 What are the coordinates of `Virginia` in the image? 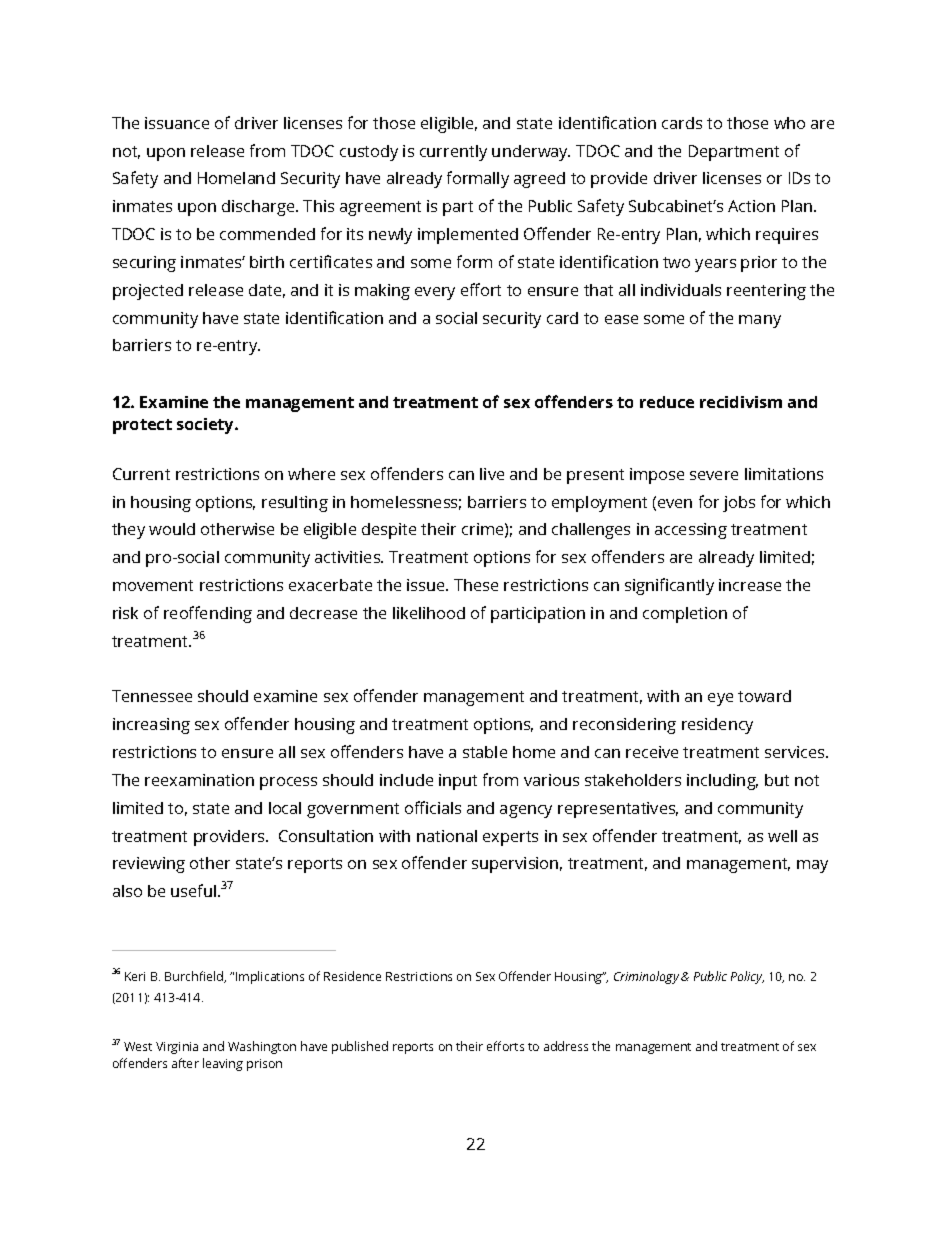 It's located at (177, 1048).
